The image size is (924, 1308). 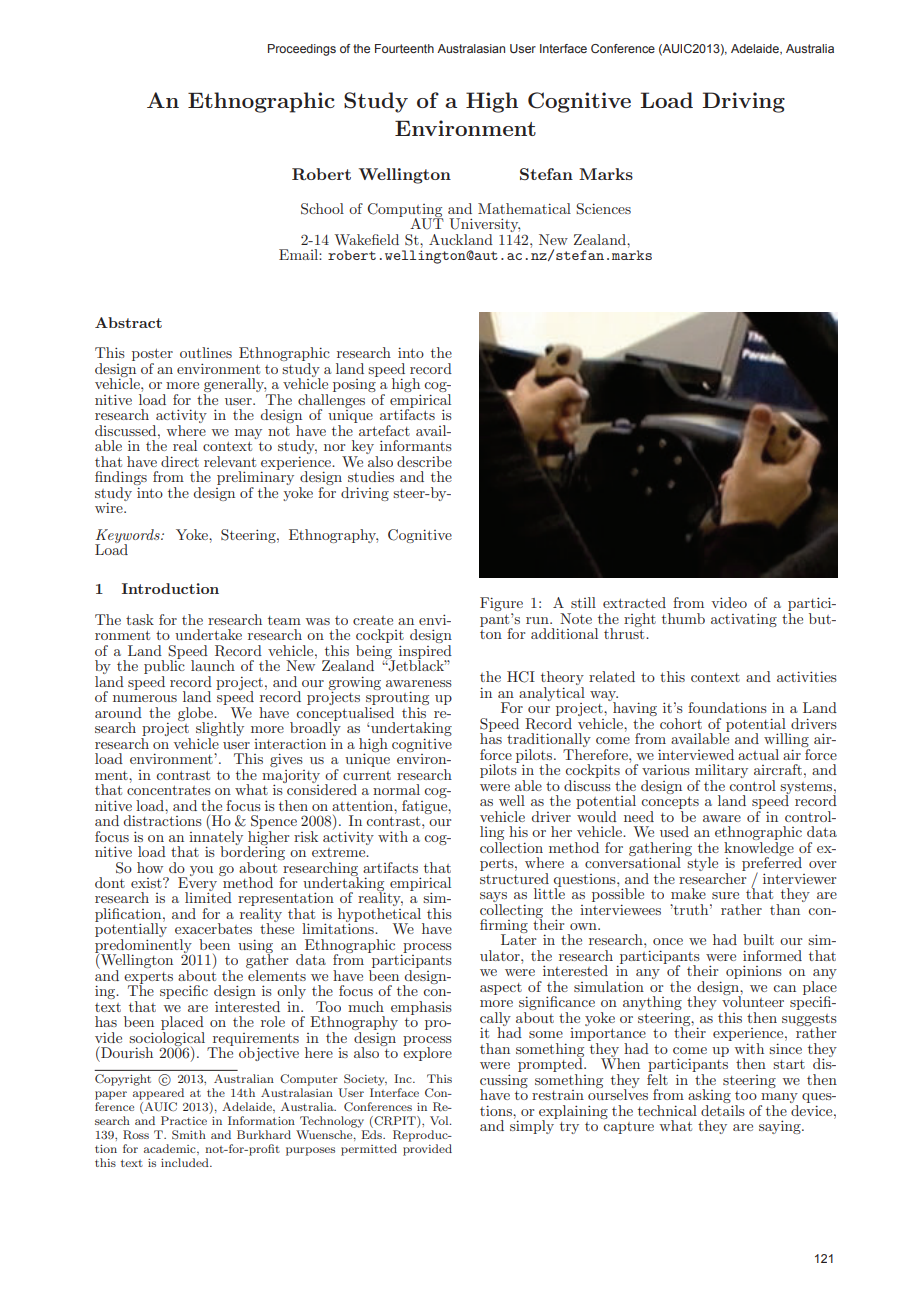 What do you see at coordinates (501, 605) in the image?
I see `Figure` at bounding box center [501, 605].
